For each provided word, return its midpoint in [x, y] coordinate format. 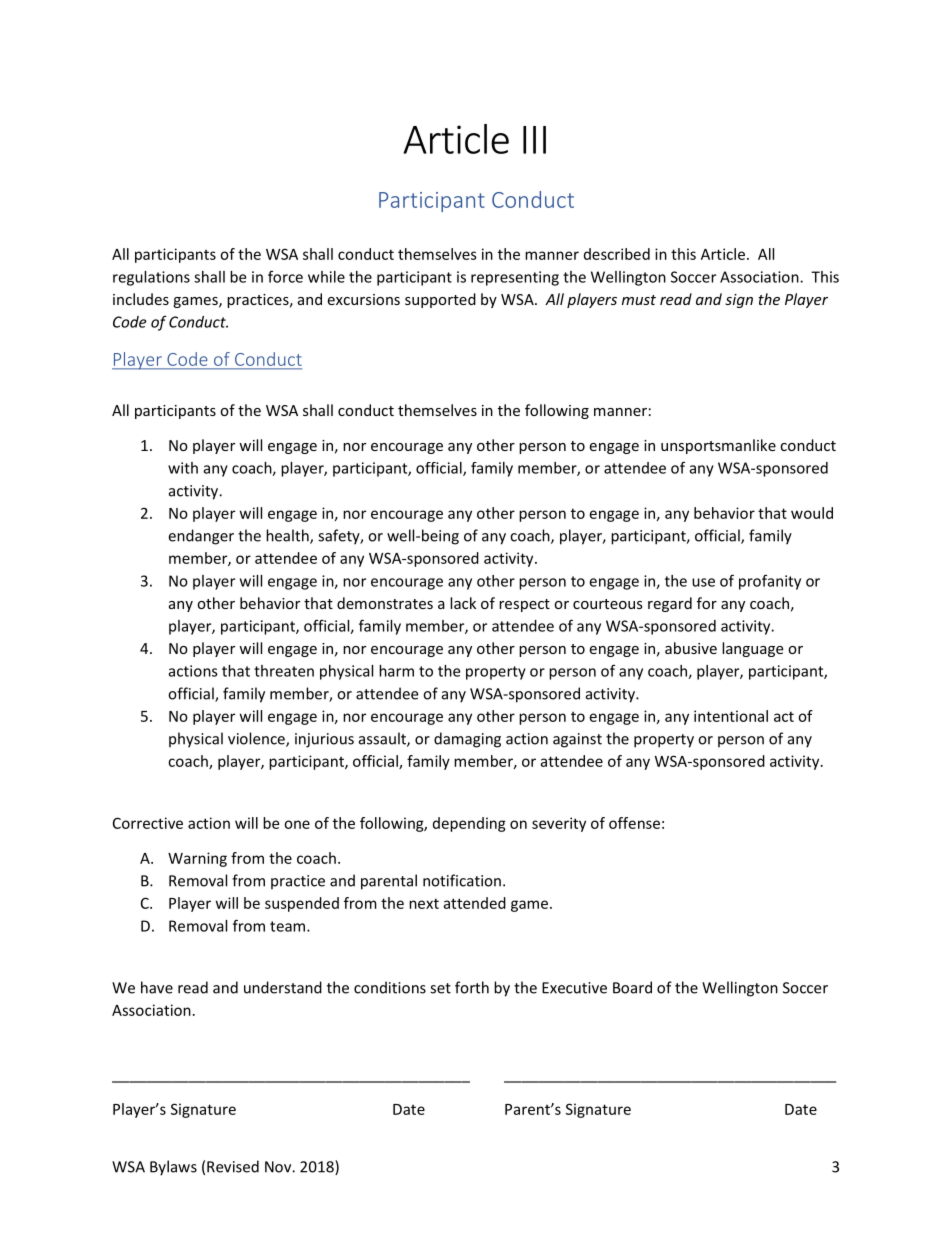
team [287, 926]
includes [141, 299]
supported [440, 300]
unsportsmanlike [718, 446]
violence [257, 739]
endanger [201, 537]
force [285, 276]
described [617, 254]
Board [632, 987]
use [703, 582]
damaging [467, 740]
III [534, 140]
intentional [731, 716]
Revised [233, 1166]
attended [474, 903]
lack [463, 603]
